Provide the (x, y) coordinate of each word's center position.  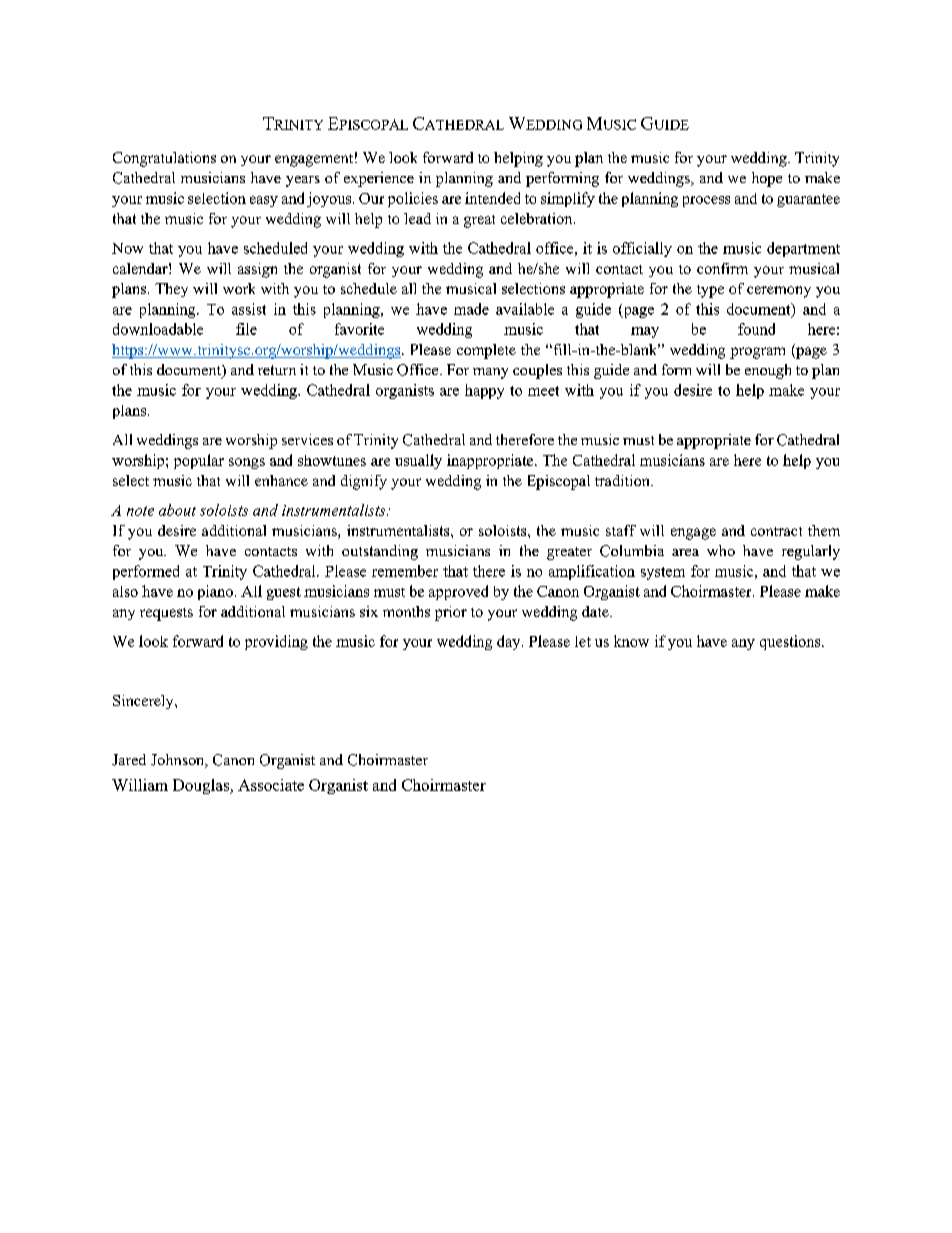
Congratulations (164, 159)
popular (199, 461)
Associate (271, 785)
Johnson (179, 761)
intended (492, 198)
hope (767, 179)
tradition (623, 480)
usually (418, 461)
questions (791, 642)
